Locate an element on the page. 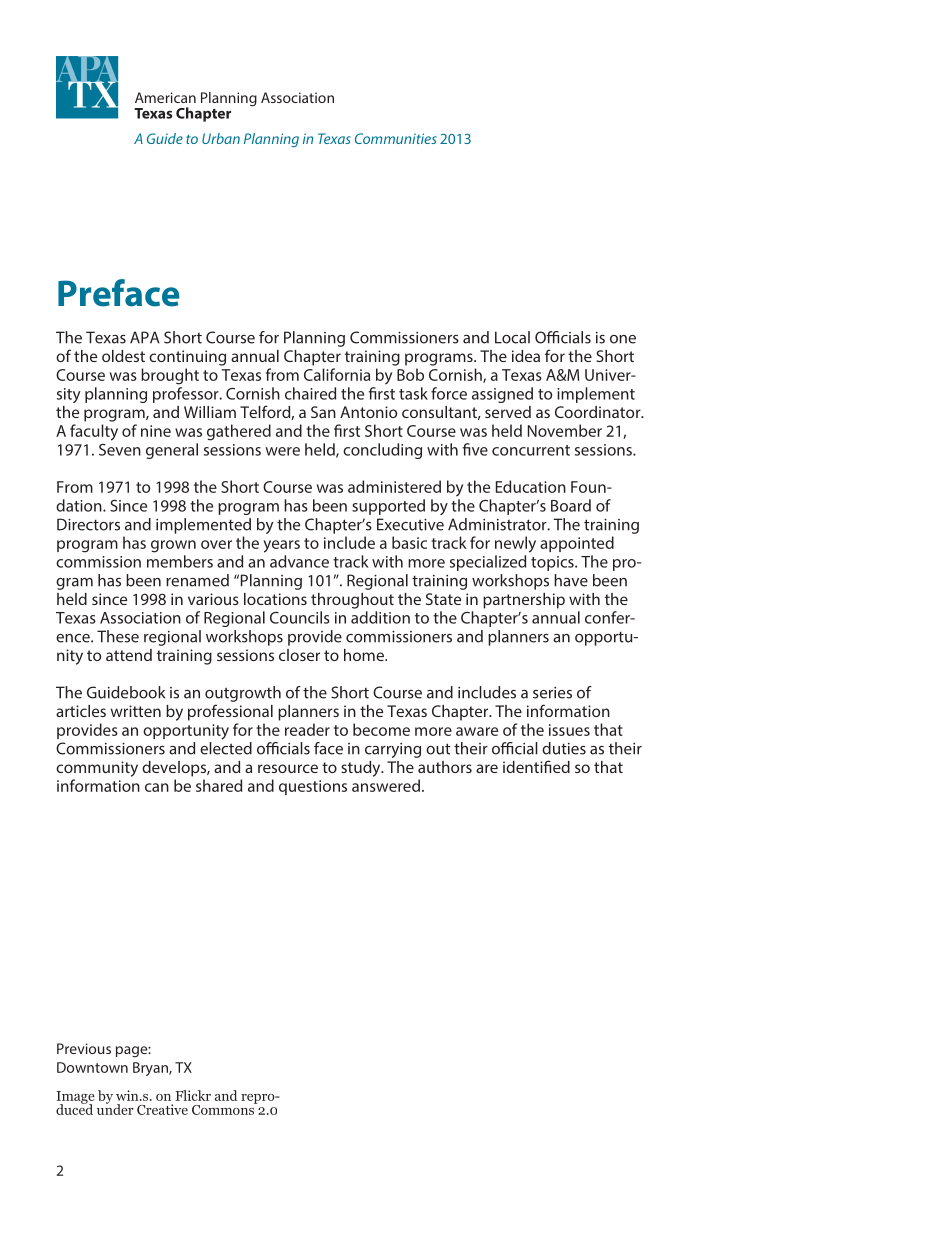 Image resolution: width=952 pixels, height=1233 pixels. Communities is located at coordinates (396, 138).
